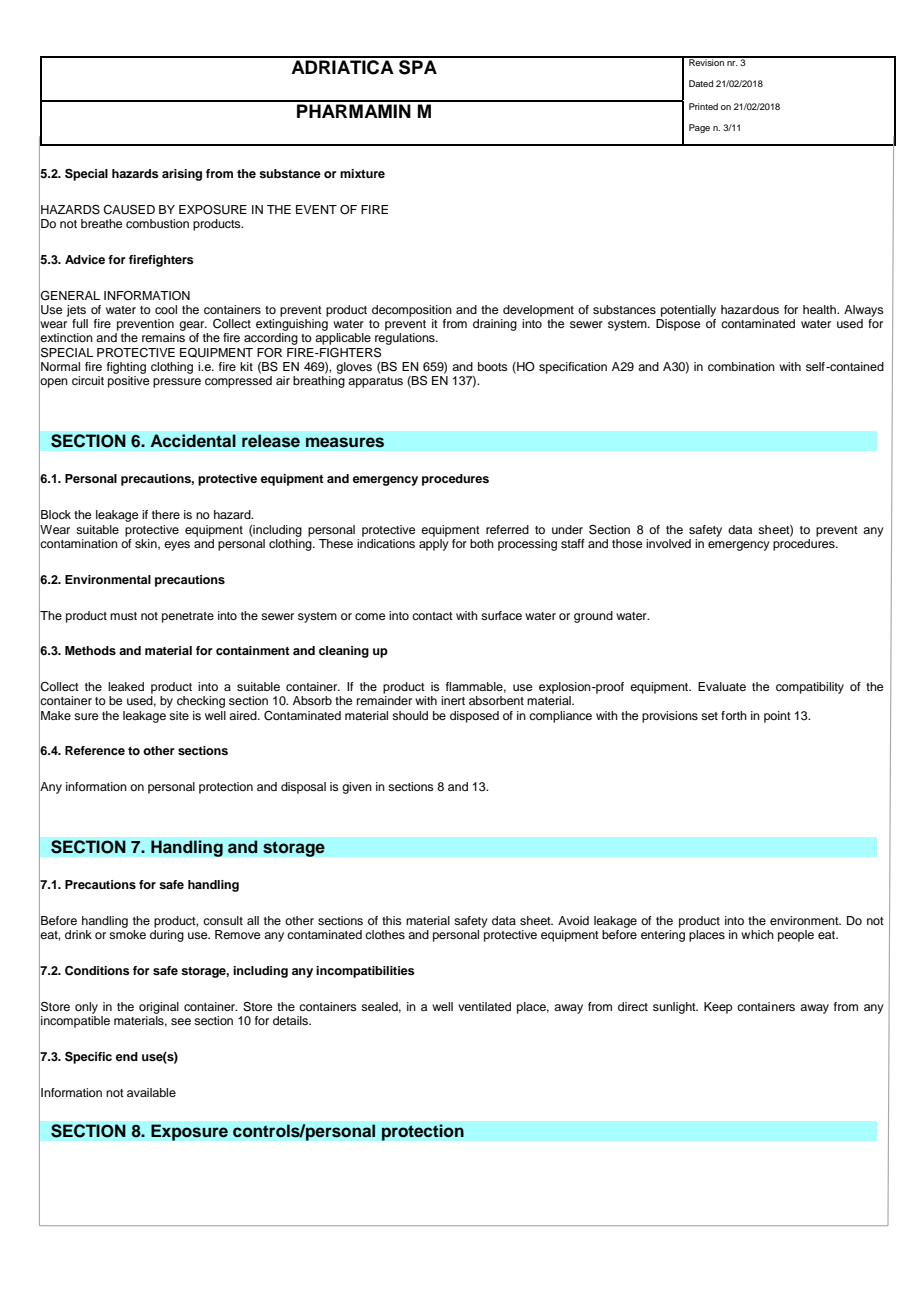  I want to click on penetrate, so click(188, 617).
